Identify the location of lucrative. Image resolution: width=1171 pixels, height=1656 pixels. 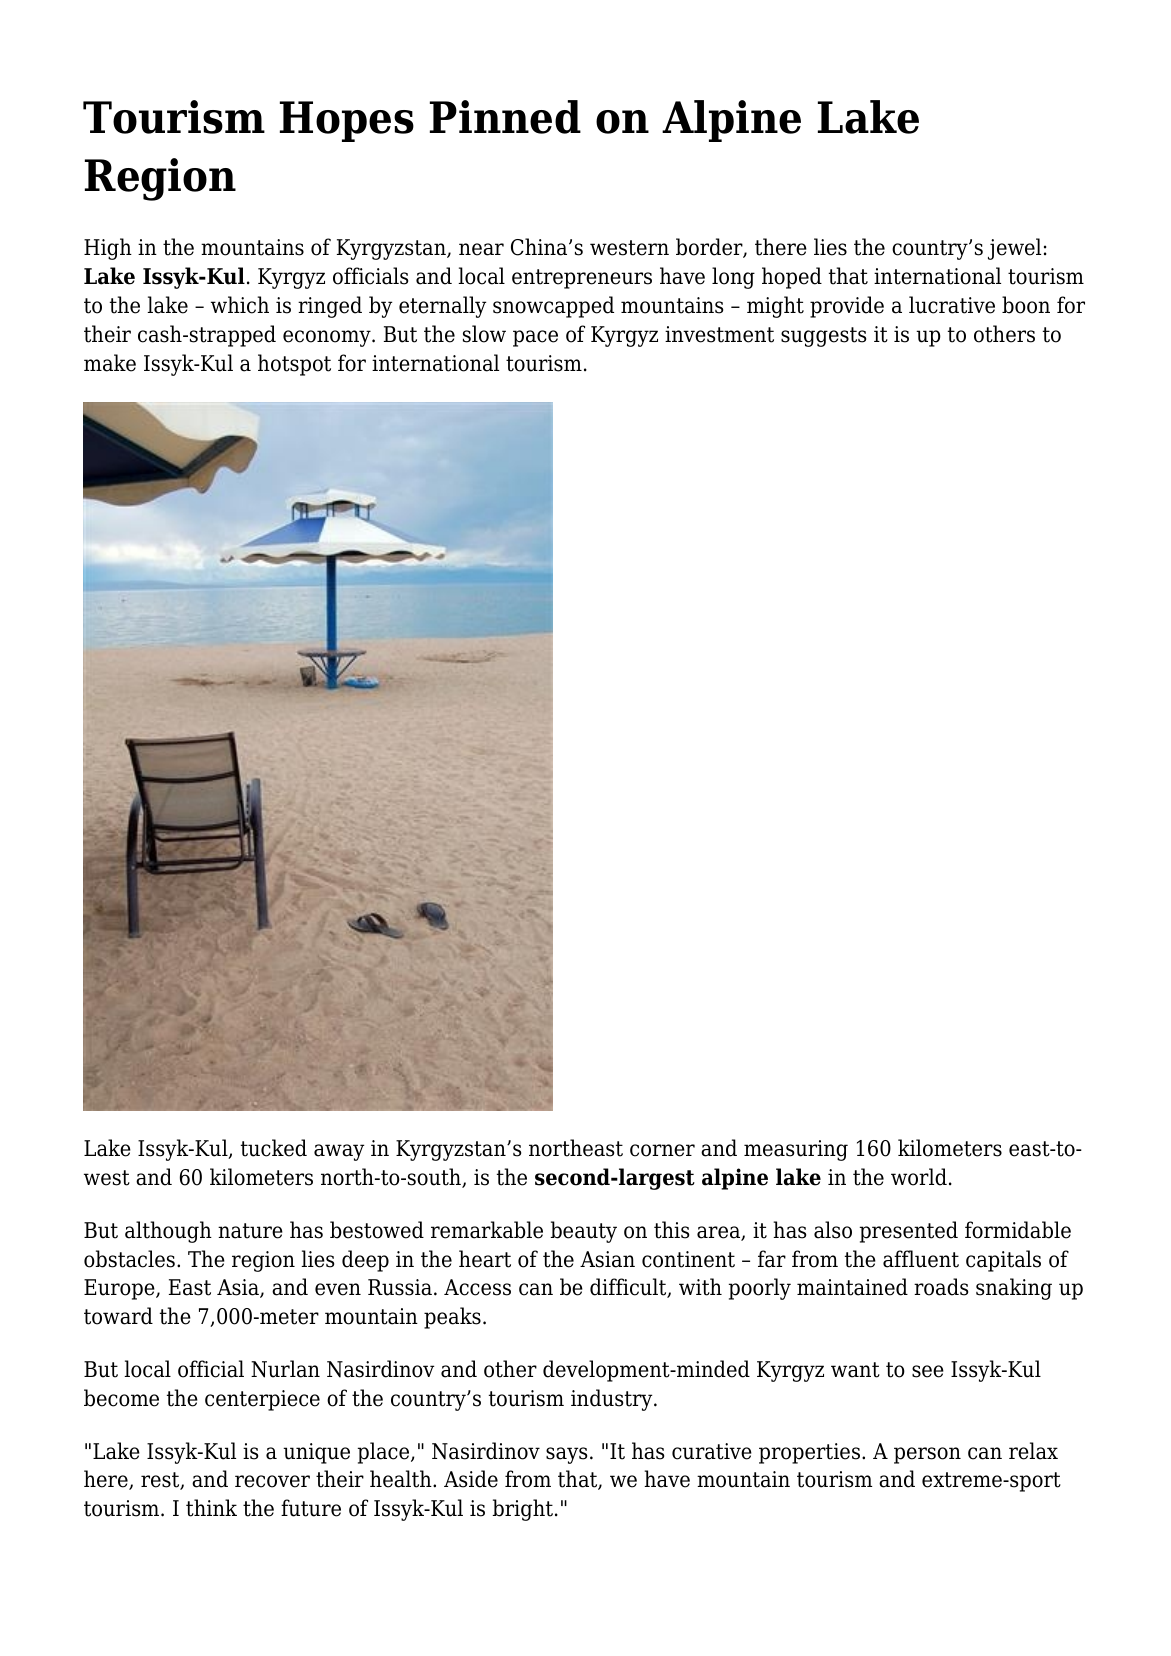
(952, 305).
